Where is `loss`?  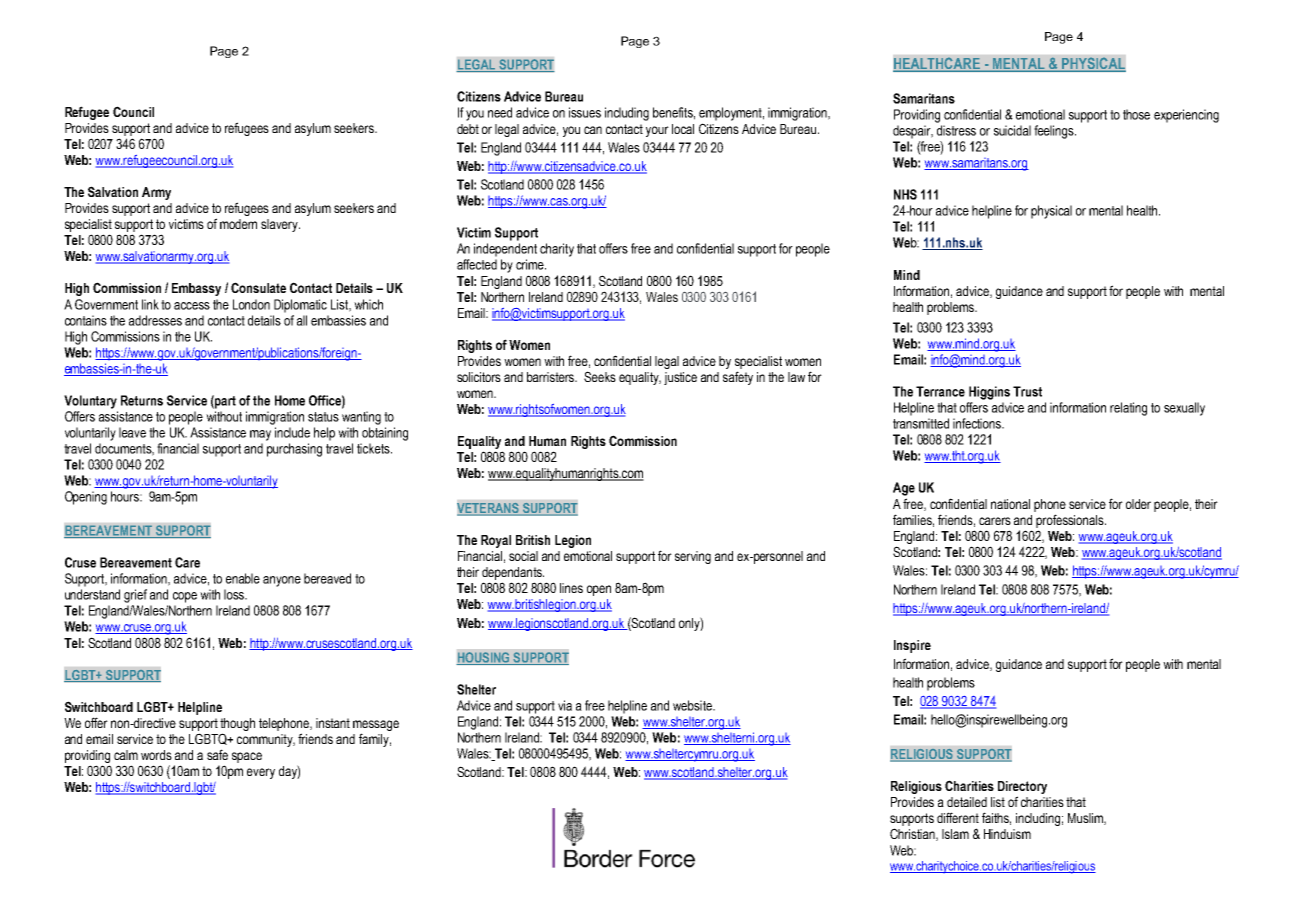 loss is located at coordinates (235, 594).
